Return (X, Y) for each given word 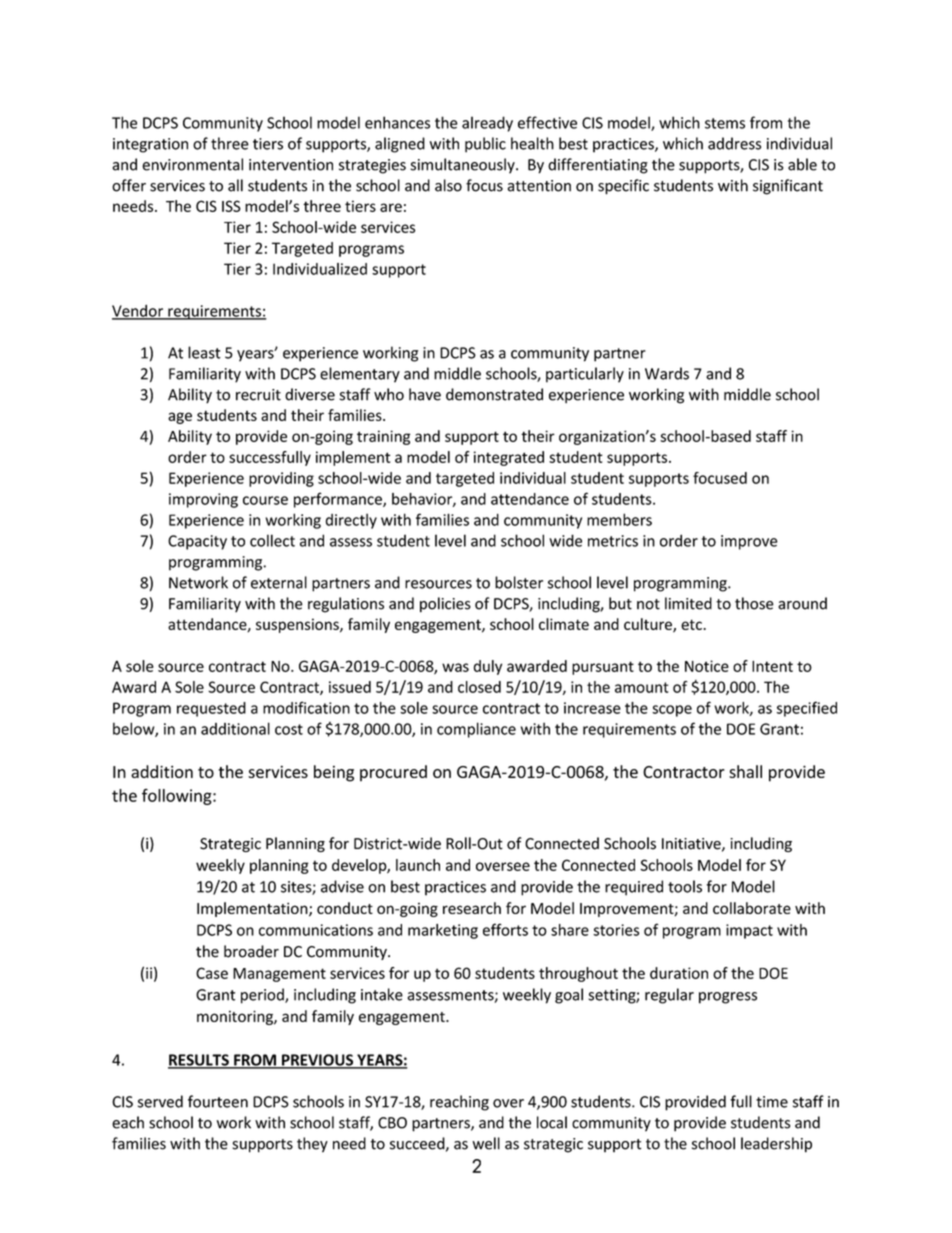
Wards (667, 373)
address (734, 143)
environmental (192, 164)
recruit (258, 395)
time (772, 1102)
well (486, 1143)
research (472, 908)
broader (251, 951)
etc (692, 624)
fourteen (218, 1101)
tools (685, 886)
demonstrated (494, 394)
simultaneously (463, 166)
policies (445, 605)
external (279, 582)
